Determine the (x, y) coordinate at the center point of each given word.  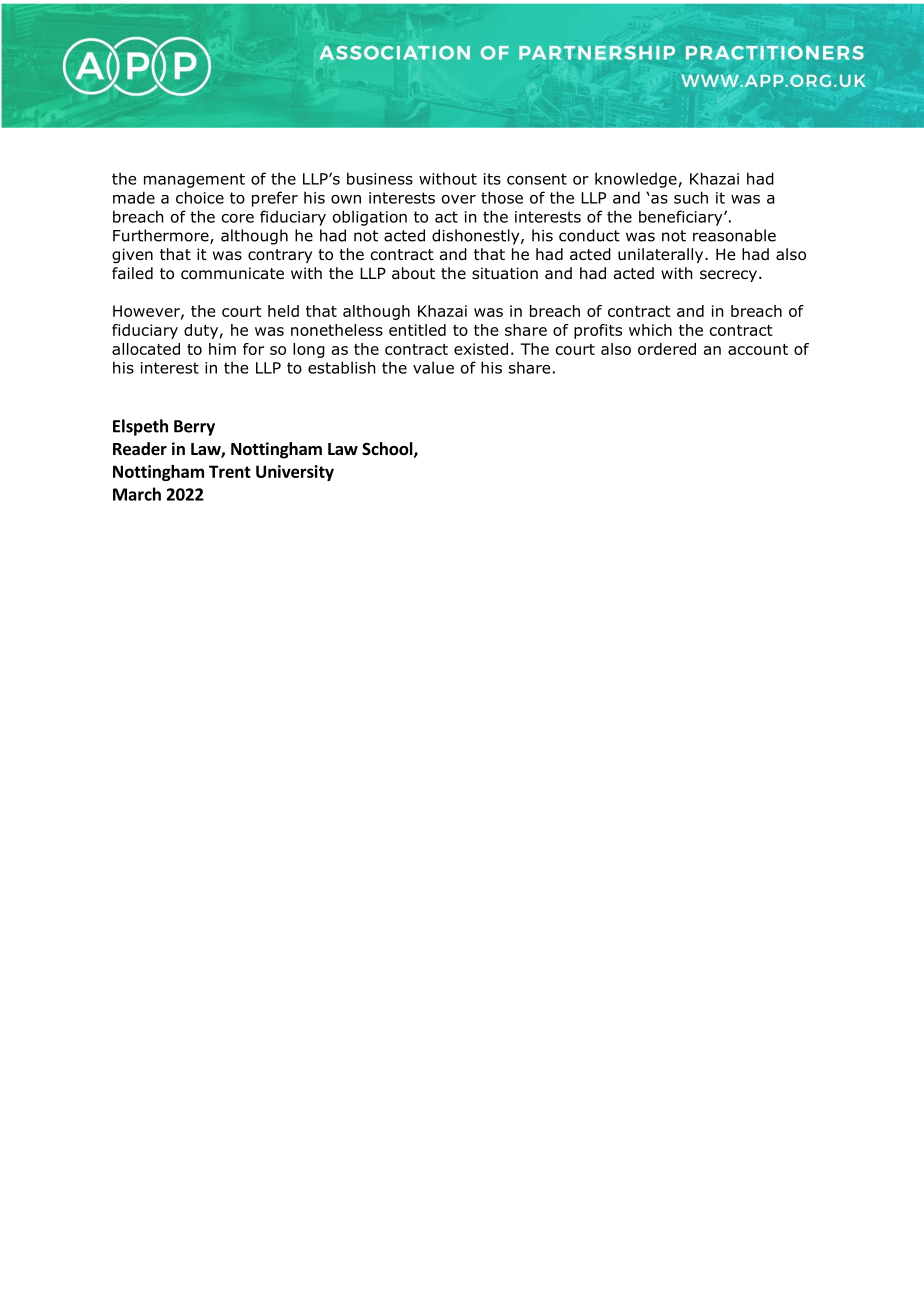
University (295, 473)
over (459, 199)
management (194, 180)
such (691, 197)
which (650, 330)
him (222, 349)
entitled (417, 330)
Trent (230, 471)
